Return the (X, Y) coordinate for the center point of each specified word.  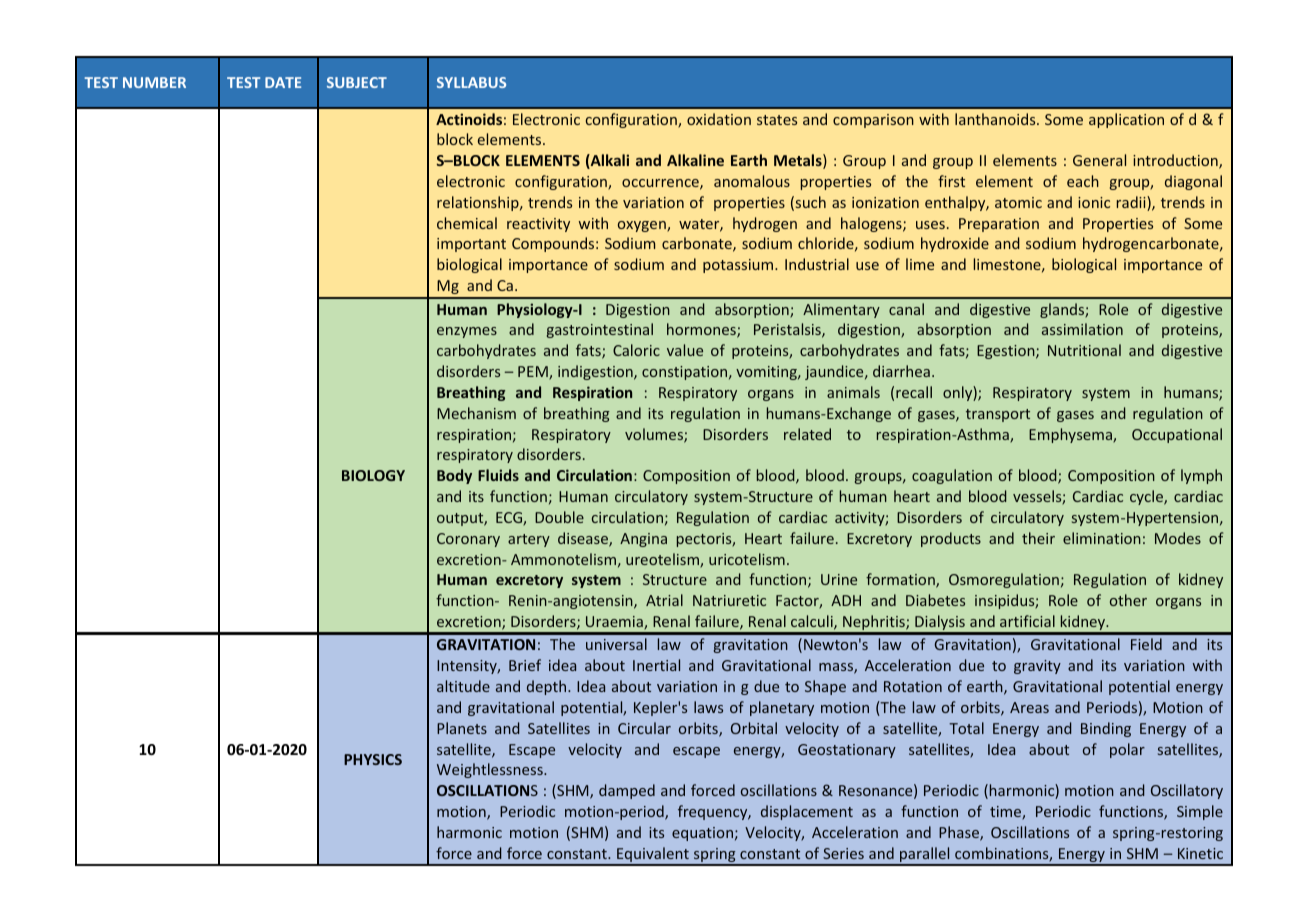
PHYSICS (373, 759)
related (807, 434)
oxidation (719, 119)
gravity (1037, 667)
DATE (283, 82)
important (471, 245)
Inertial (656, 665)
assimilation (1082, 329)
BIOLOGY (373, 475)
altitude (463, 686)
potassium (738, 266)
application (1126, 120)
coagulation (952, 476)
